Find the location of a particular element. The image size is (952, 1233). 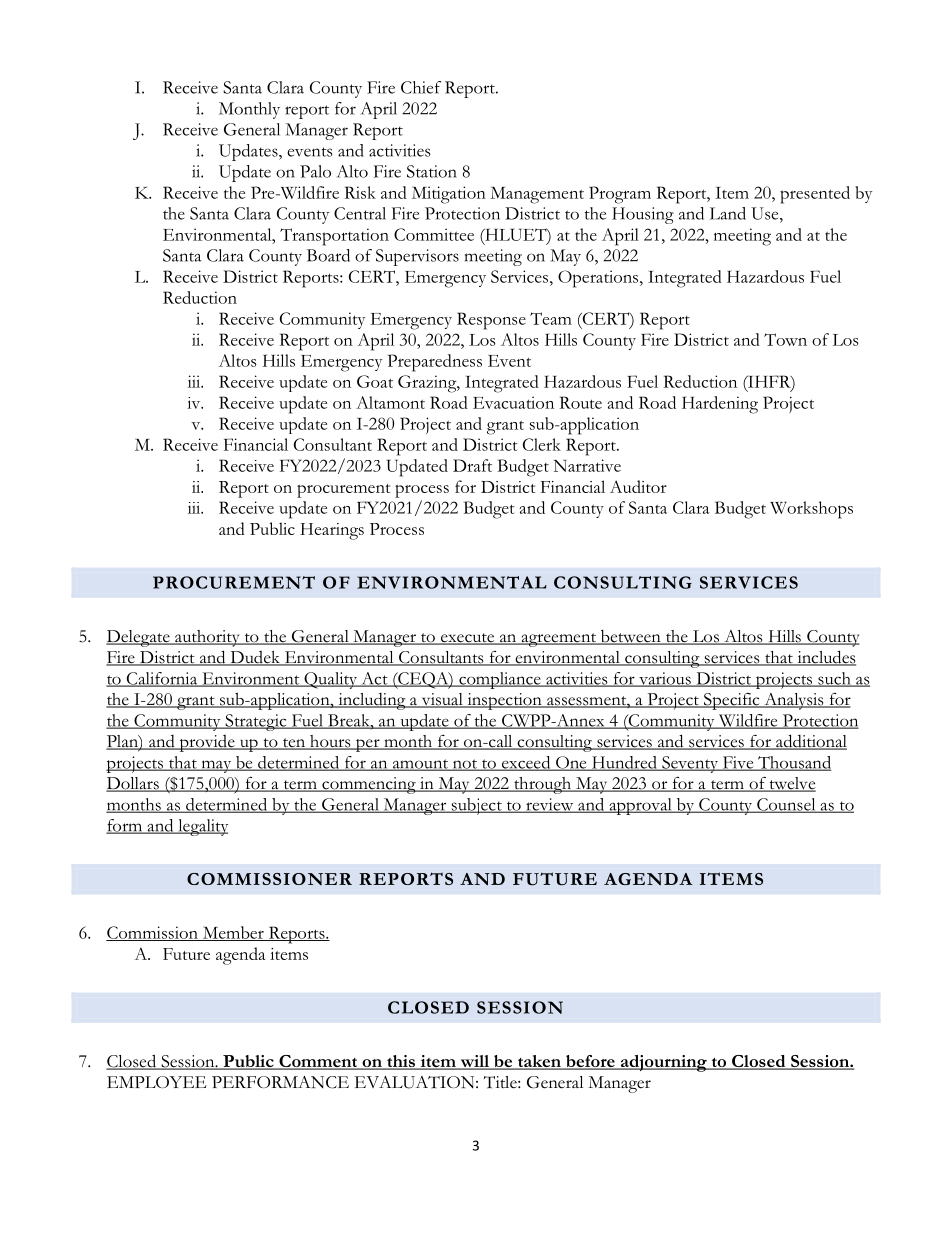

Goat is located at coordinates (375, 381).
